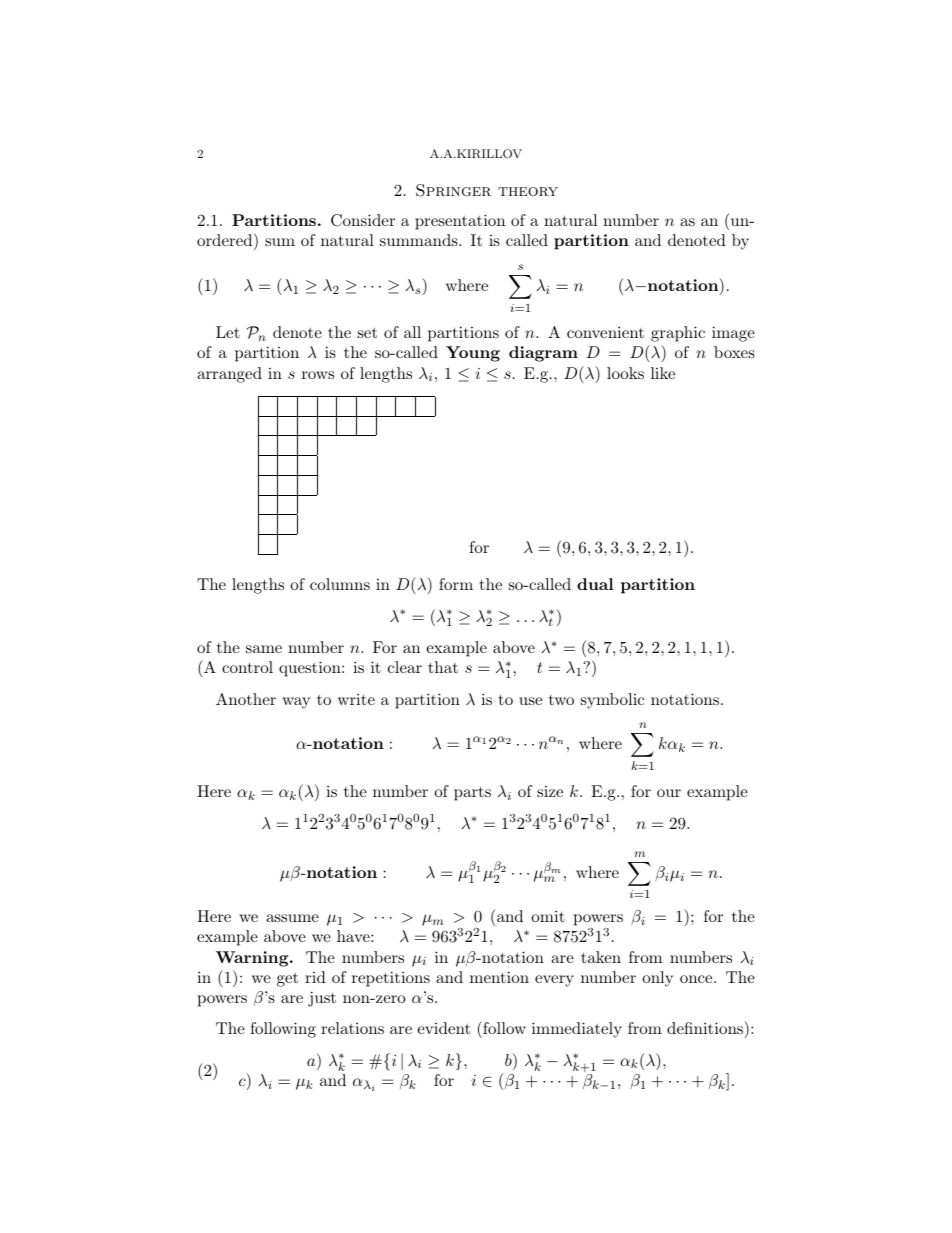 The width and height of the image is (952, 1233). What do you see at coordinates (363, 220) in the image?
I see `Consider` at bounding box center [363, 220].
